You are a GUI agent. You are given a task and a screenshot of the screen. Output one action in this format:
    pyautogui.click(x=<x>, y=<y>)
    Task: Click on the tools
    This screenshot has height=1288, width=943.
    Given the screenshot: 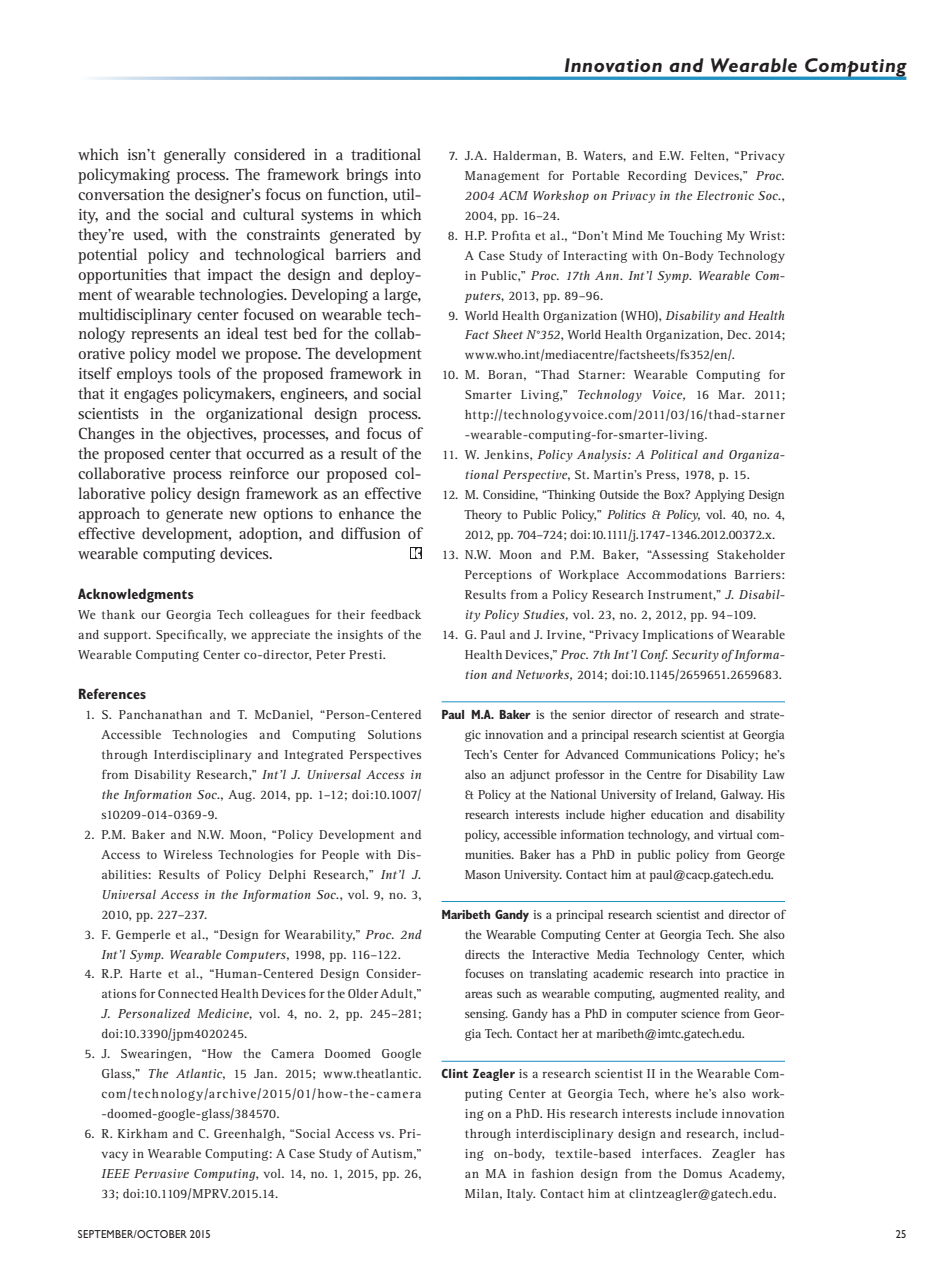 What is the action you would take?
    pyautogui.click(x=194, y=373)
